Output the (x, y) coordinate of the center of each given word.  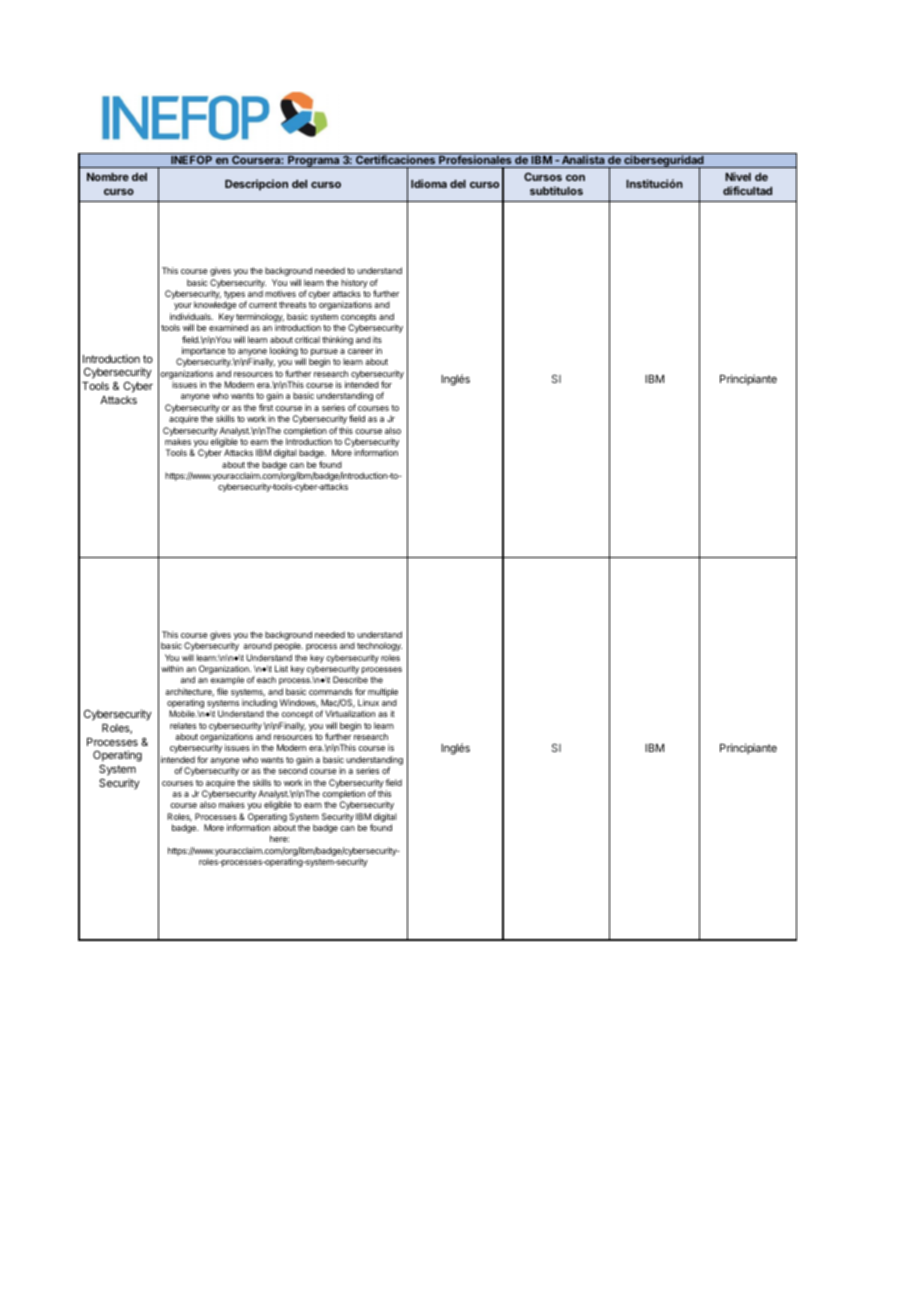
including (259, 703)
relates (183, 725)
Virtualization (350, 713)
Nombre (108, 177)
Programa (314, 161)
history (354, 285)
